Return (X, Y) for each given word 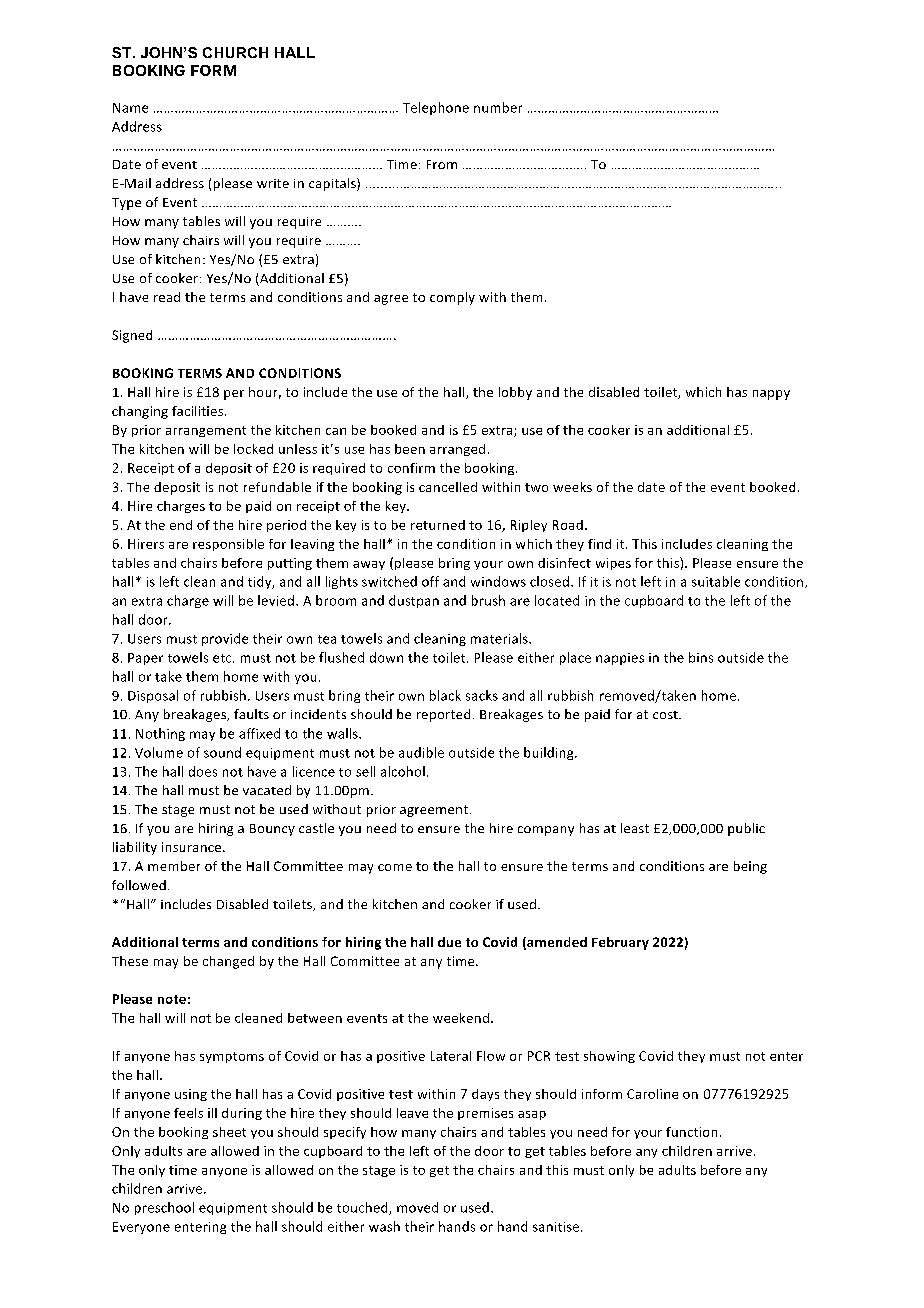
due (449, 942)
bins (701, 657)
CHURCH (235, 52)
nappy (771, 395)
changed (228, 962)
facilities (199, 411)
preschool (164, 1208)
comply (452, 298)
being (750, 867)
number (498, 107)
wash (384, 1226)
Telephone (436, 108)
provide (225, 639)
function (691, 1132)
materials (500, 638)
